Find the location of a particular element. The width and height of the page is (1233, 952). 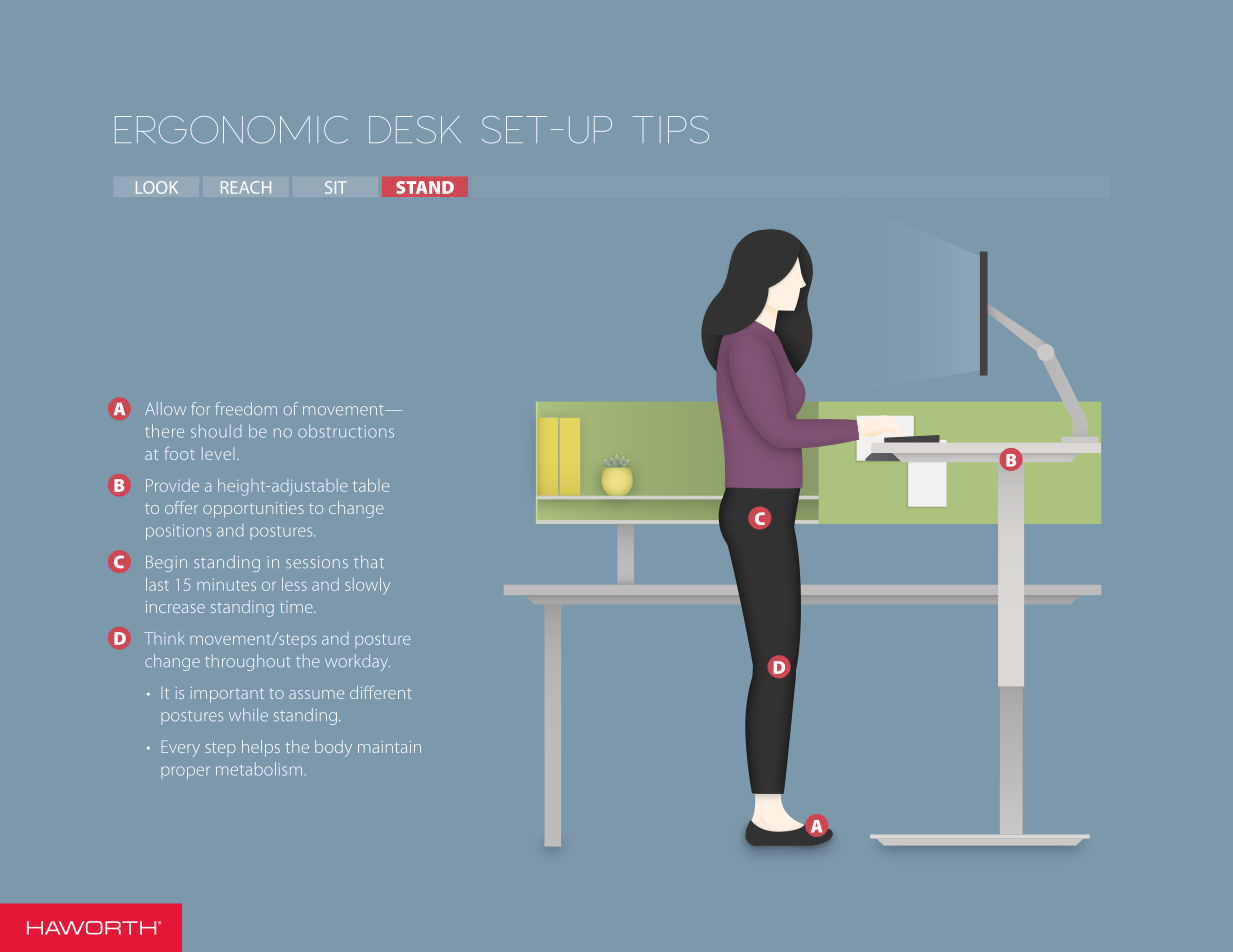

that is located at coordinates (369, 561).
